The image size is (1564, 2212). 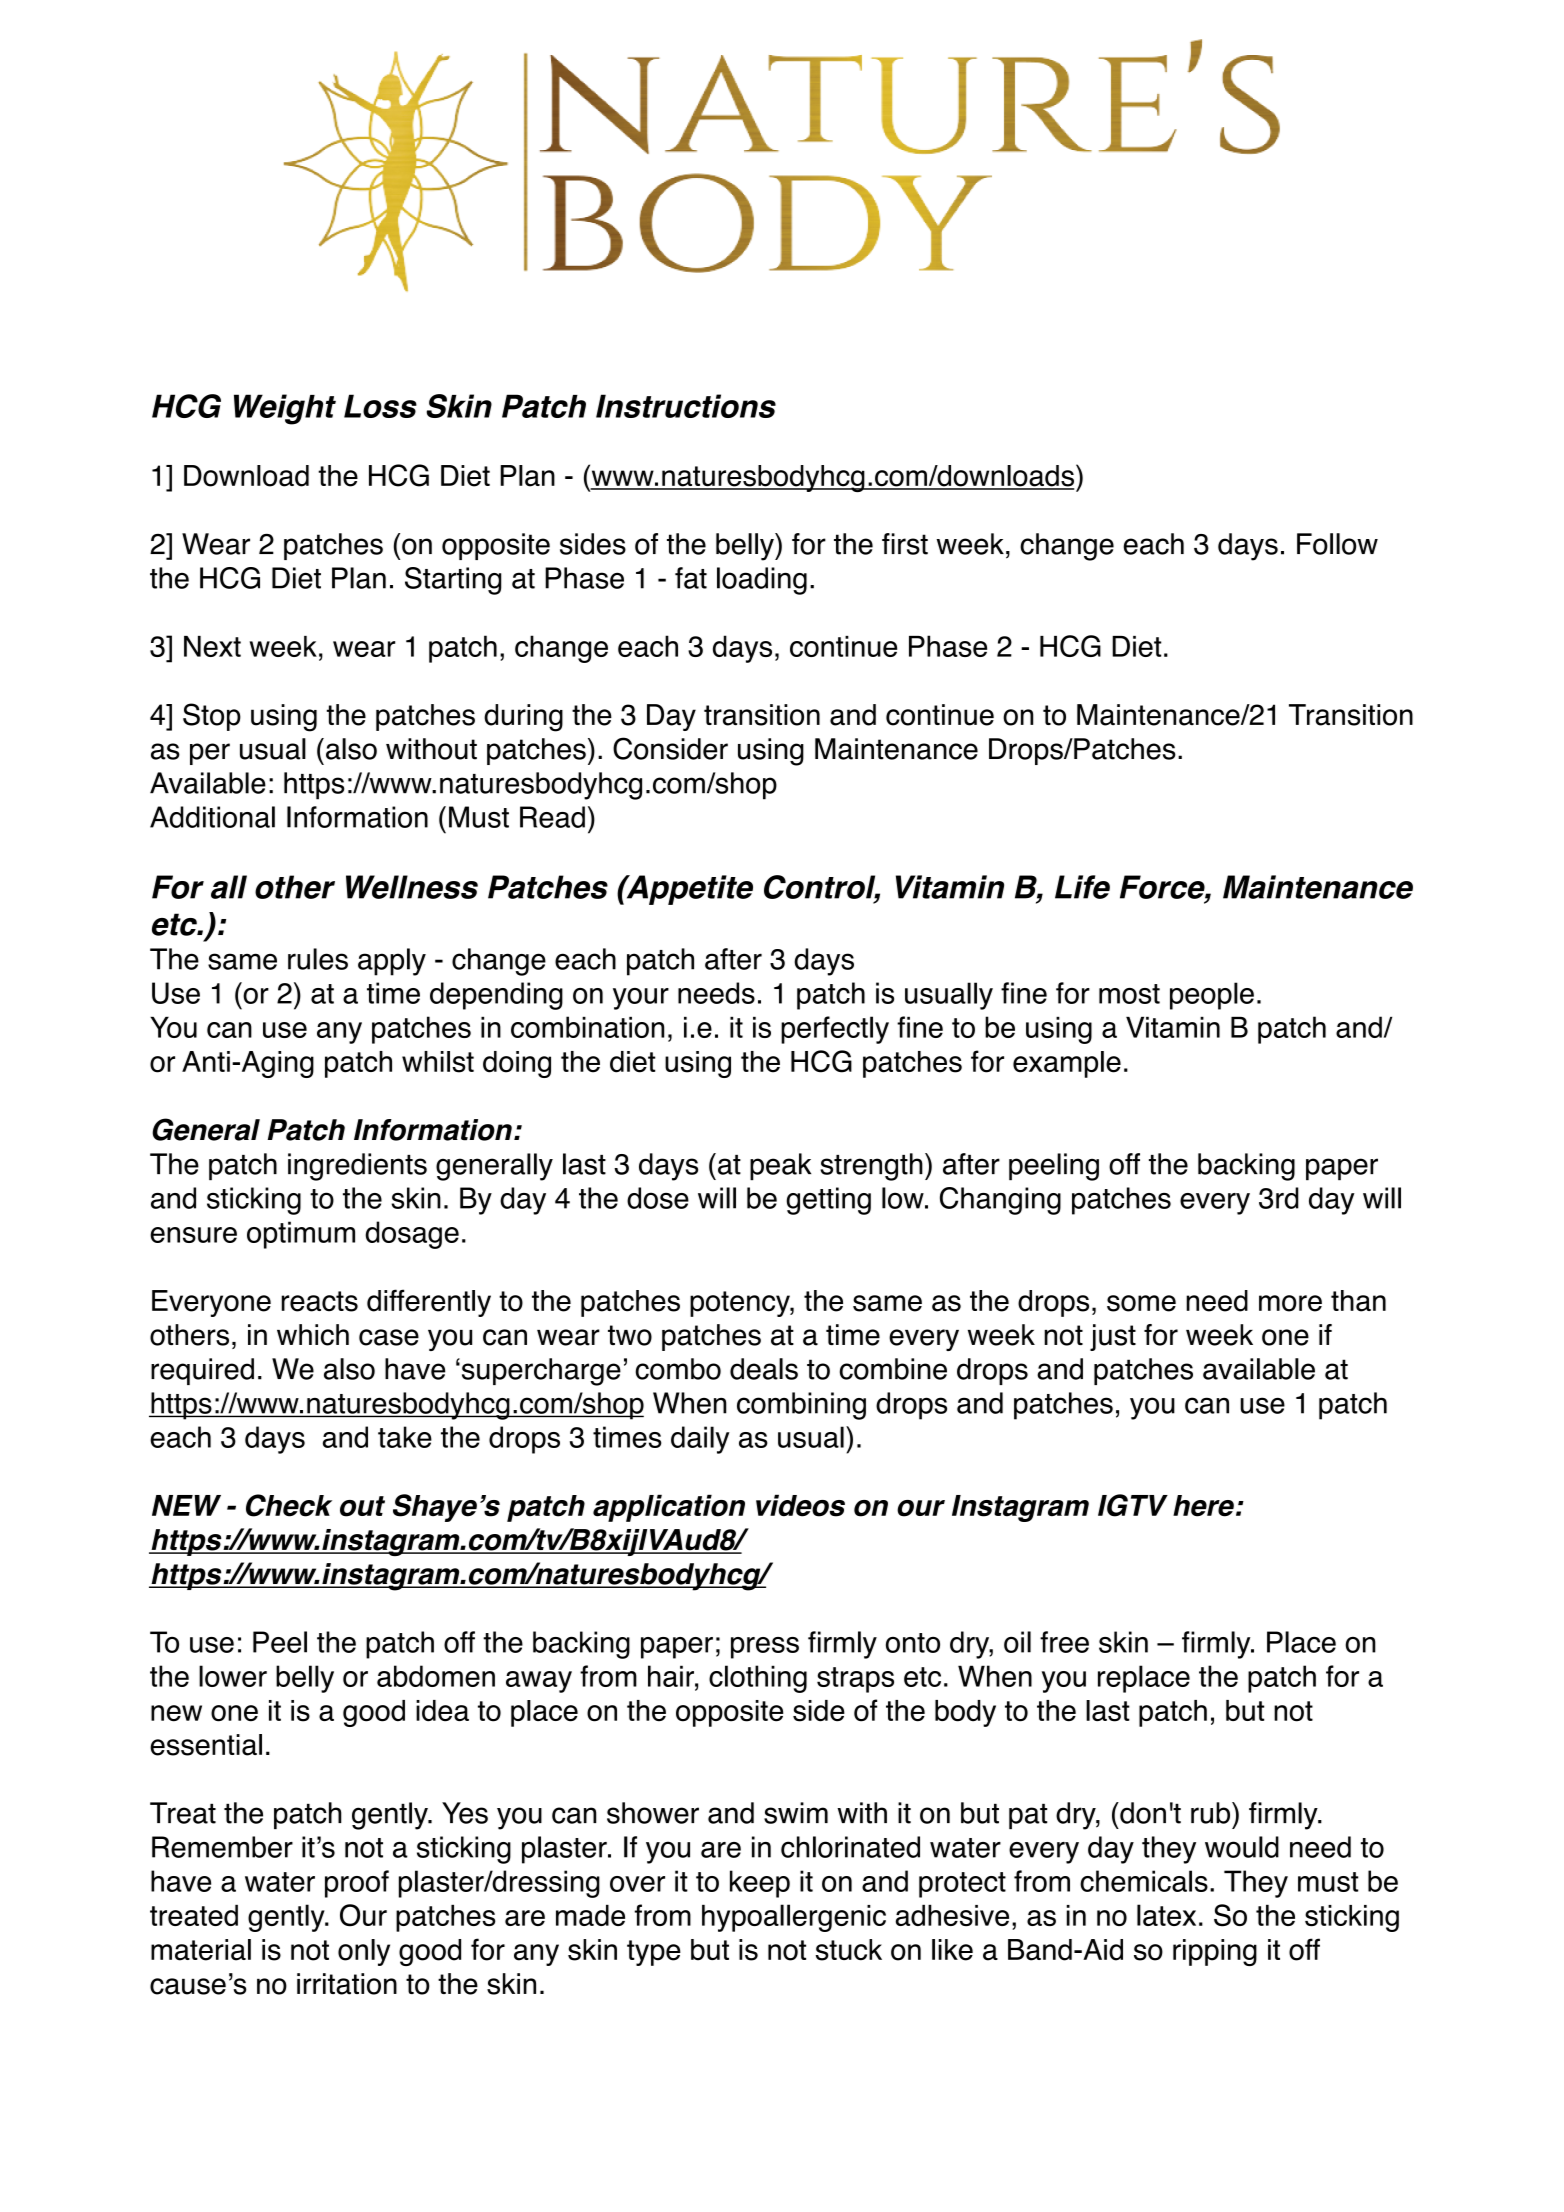 I want to click on hypoallergenic, so click(x=794, y=1918).
